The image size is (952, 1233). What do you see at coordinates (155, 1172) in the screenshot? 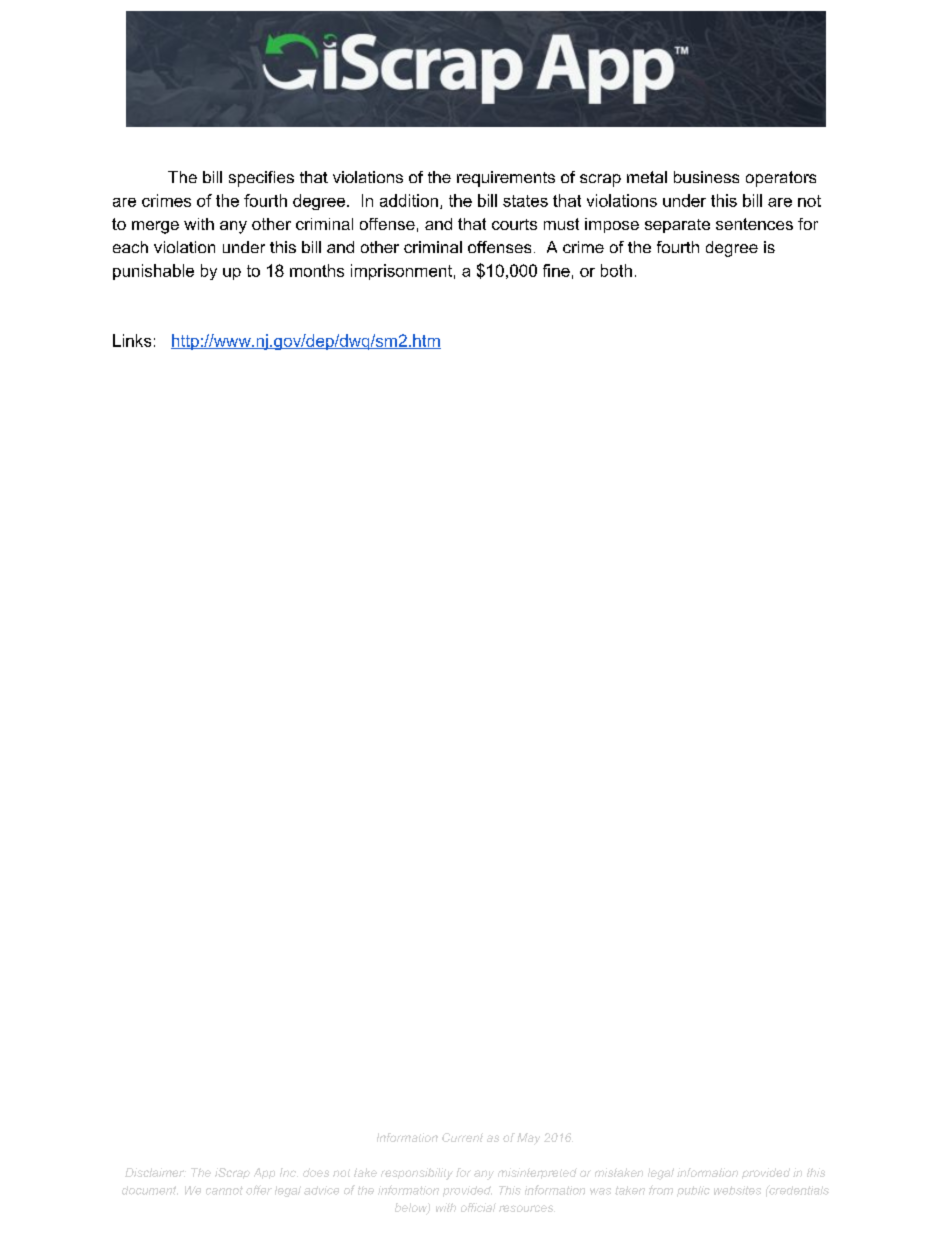
I see `Disclaimer` at bounding box center [155, 1172].
